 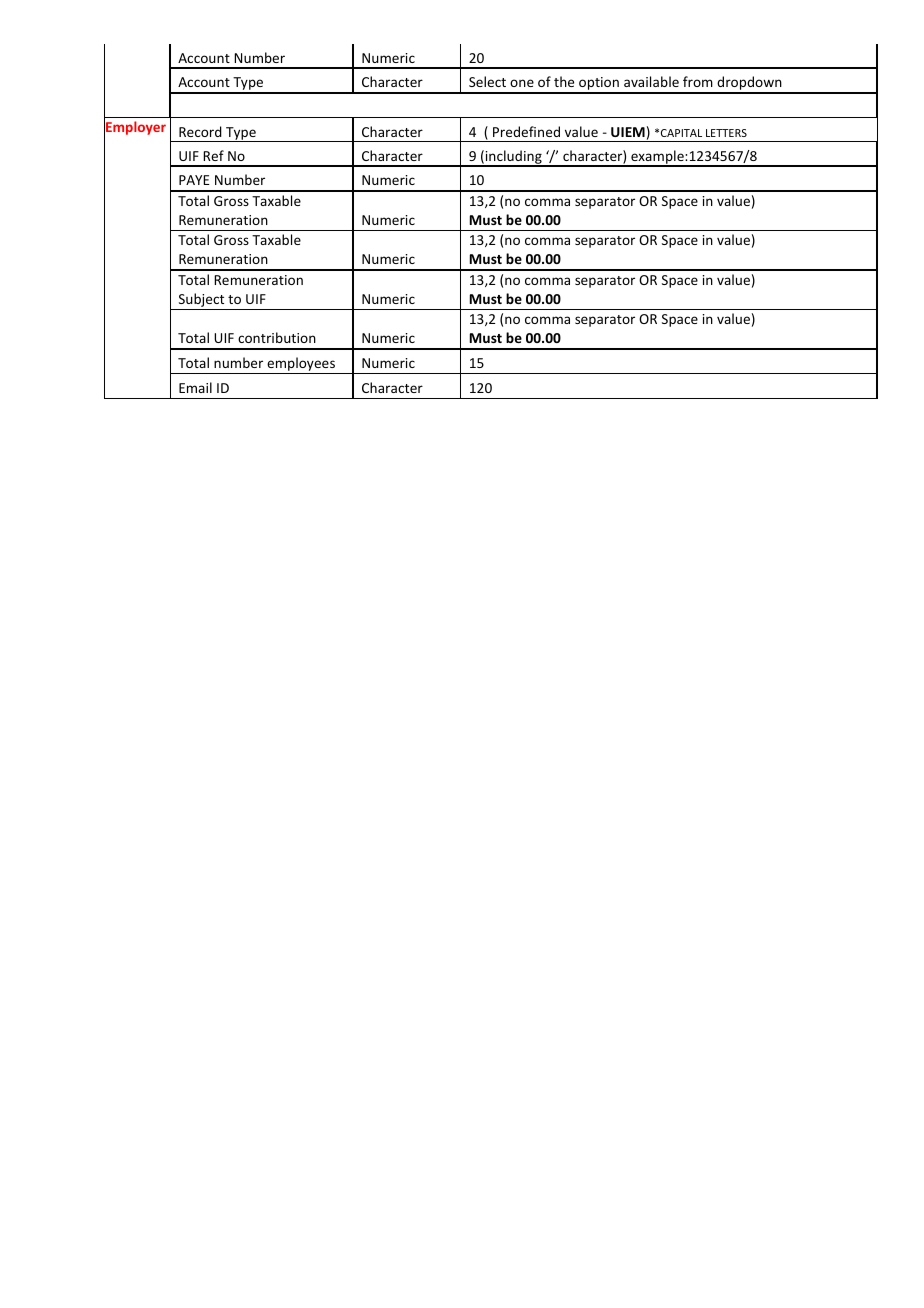 What do you see at coordinates (200, 131) in the screenshot?
I see `Record` at bounding box center [200, 131].
